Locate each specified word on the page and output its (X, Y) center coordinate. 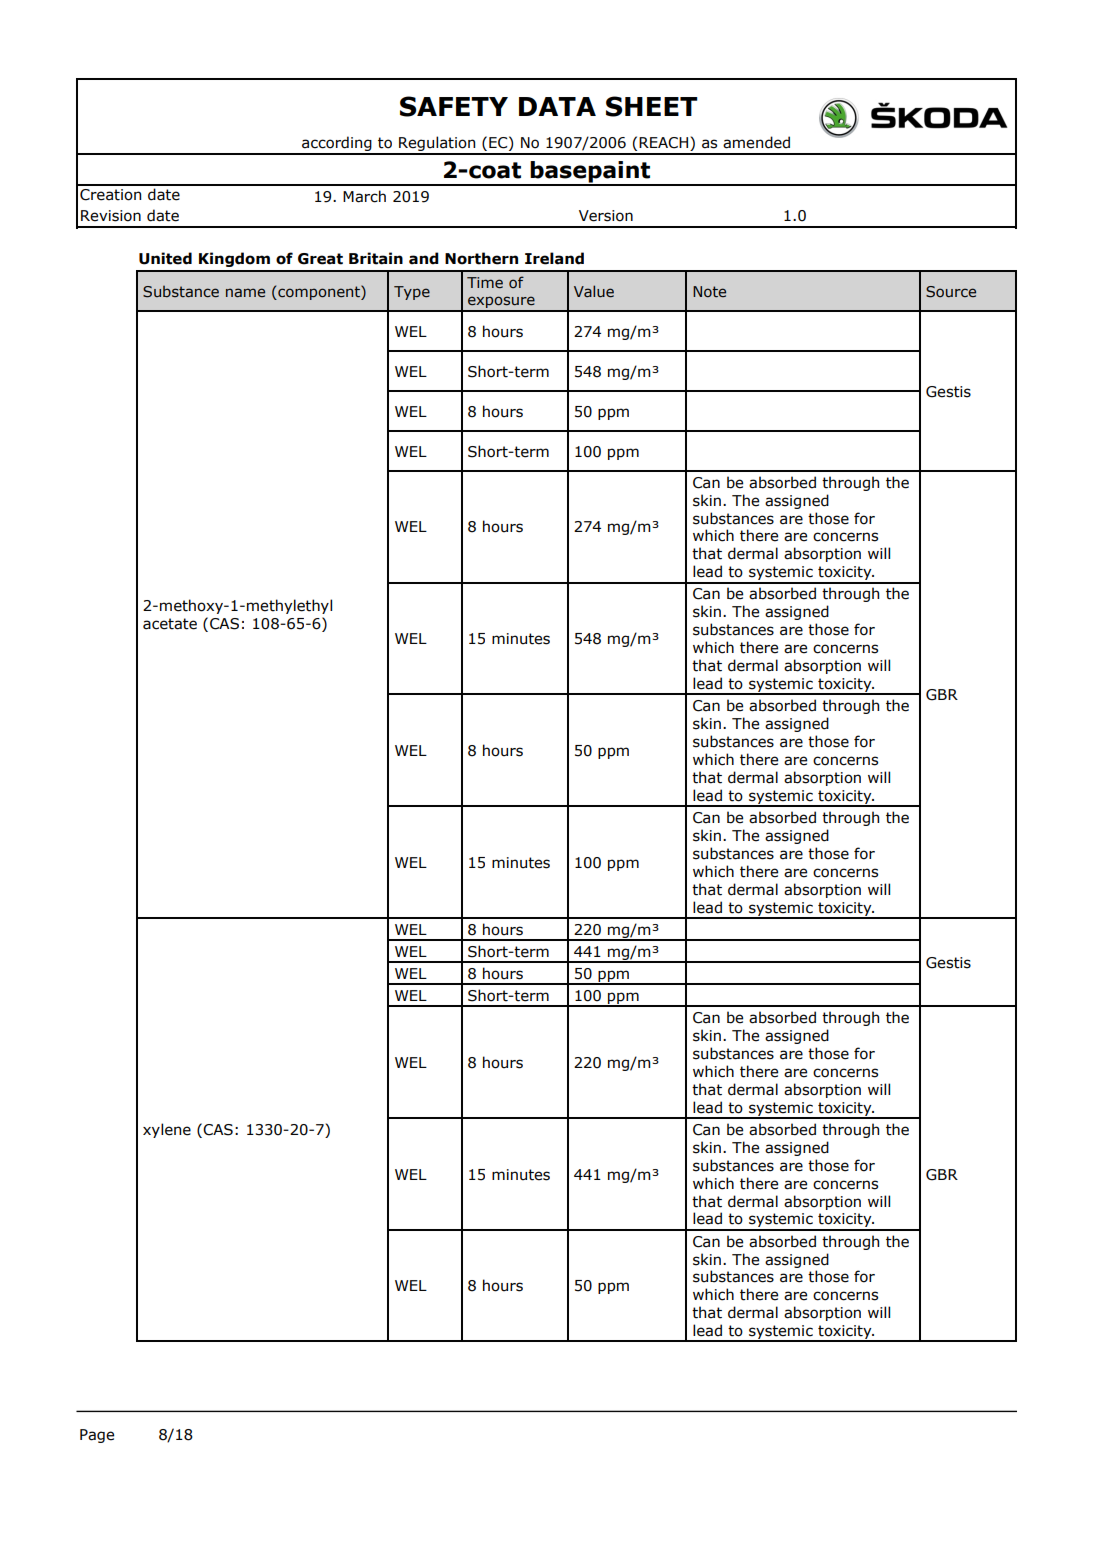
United (165, 258)
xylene (167, 1130)
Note (709, 292)
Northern (481, 258)
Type (412, 293)
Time (485, 283)
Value (594, 291)
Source (951, 292)
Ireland (554, 258)
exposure (501, 303)
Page (97, 1436)
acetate (170, 624)
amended (756, 142)
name (245, 293)
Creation (110, 195)
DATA (557, 106)
